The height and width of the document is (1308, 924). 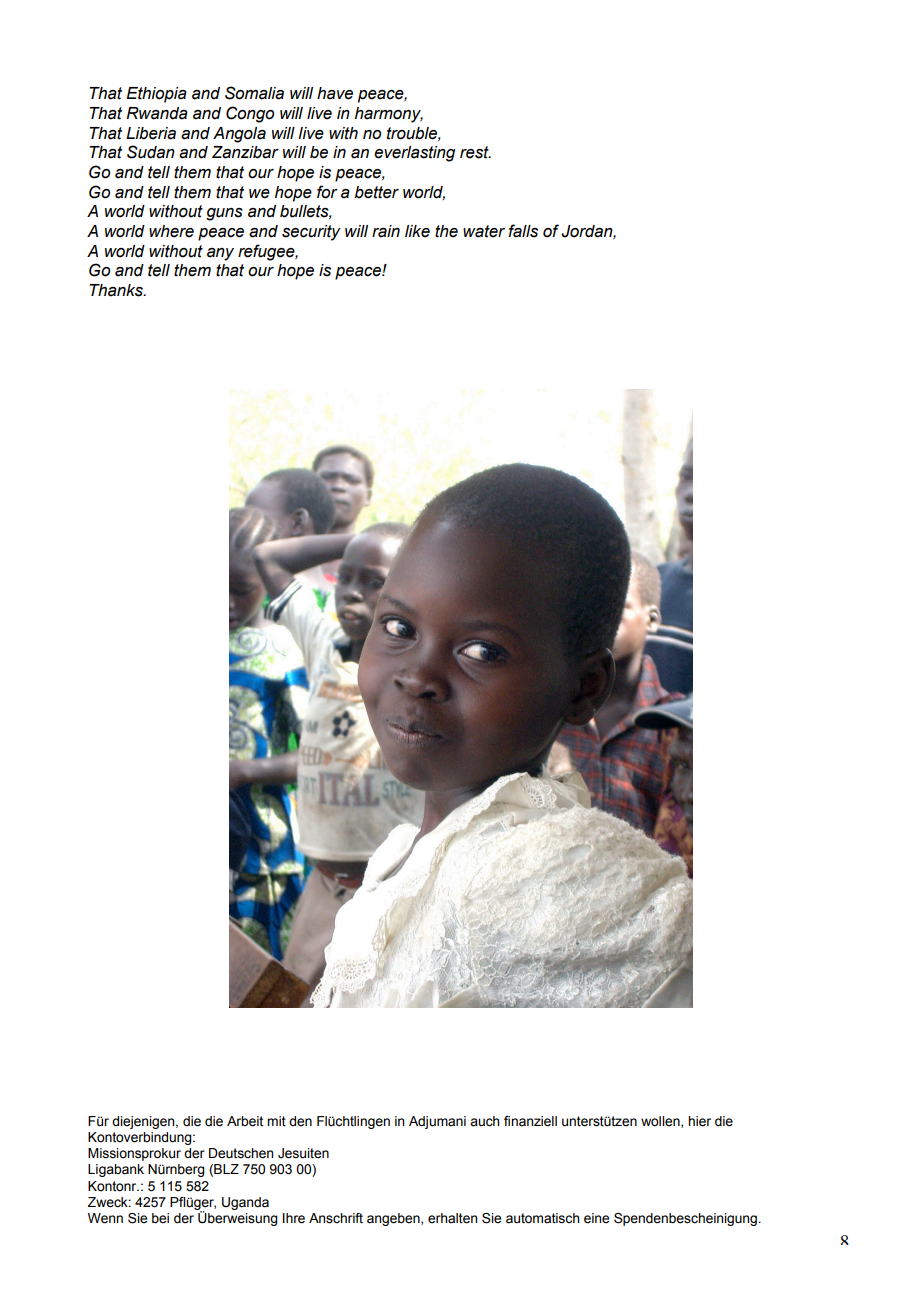 What do you see at coordinates (523, 231) in the document?
I see `falls` at bounding box center [523, 231].
